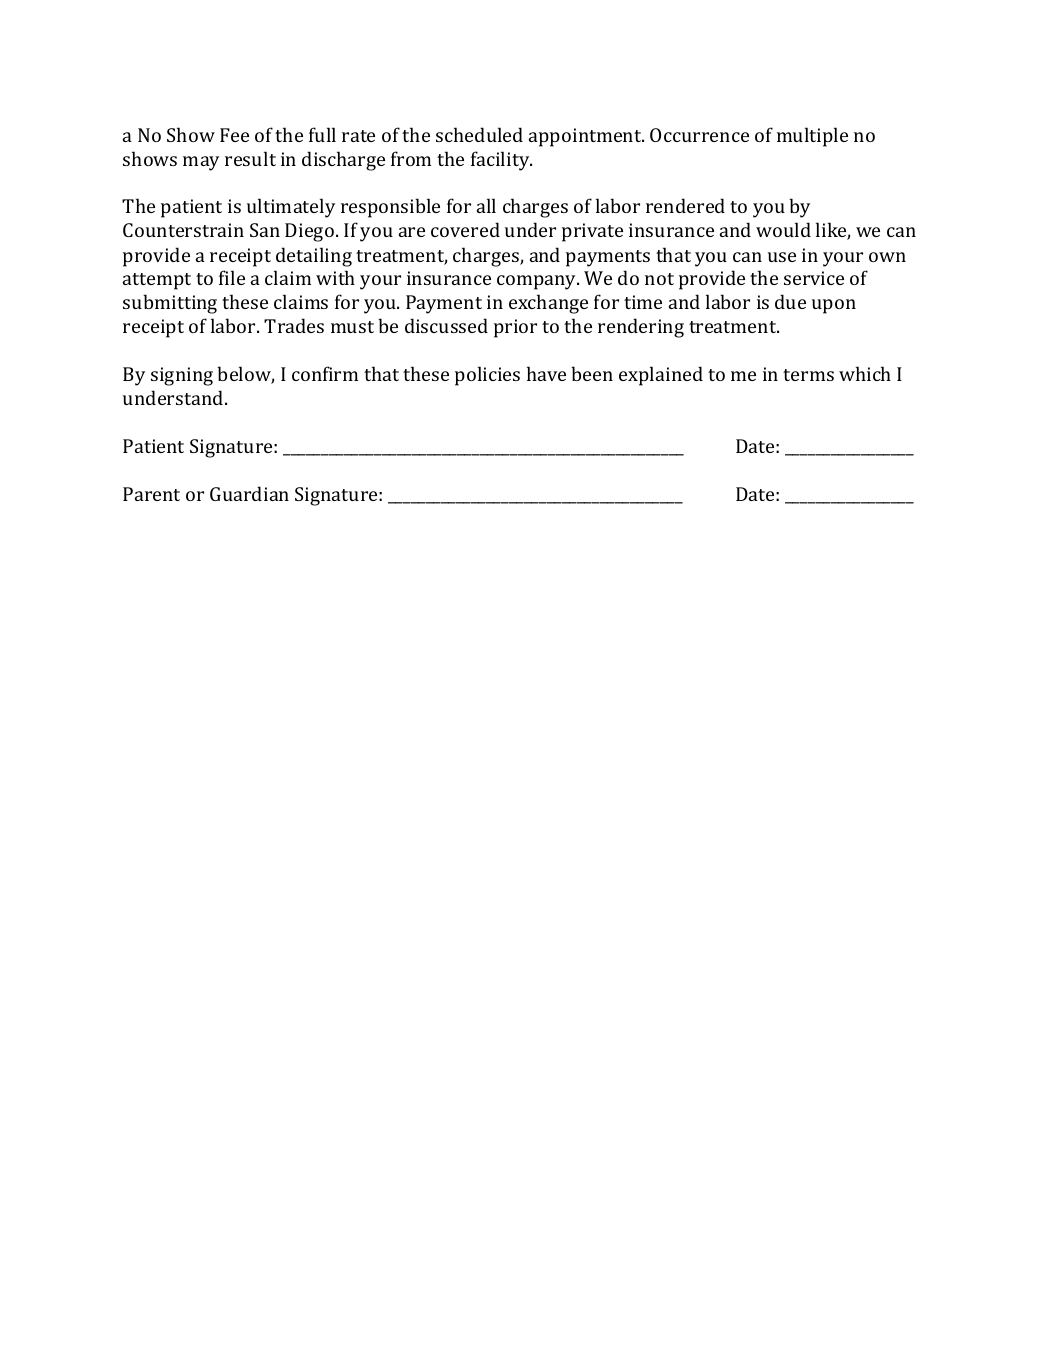  What do you see at coordinates (479, 134) in the screenshot?
I see `scheduled` at bounding box center [479, 134].
